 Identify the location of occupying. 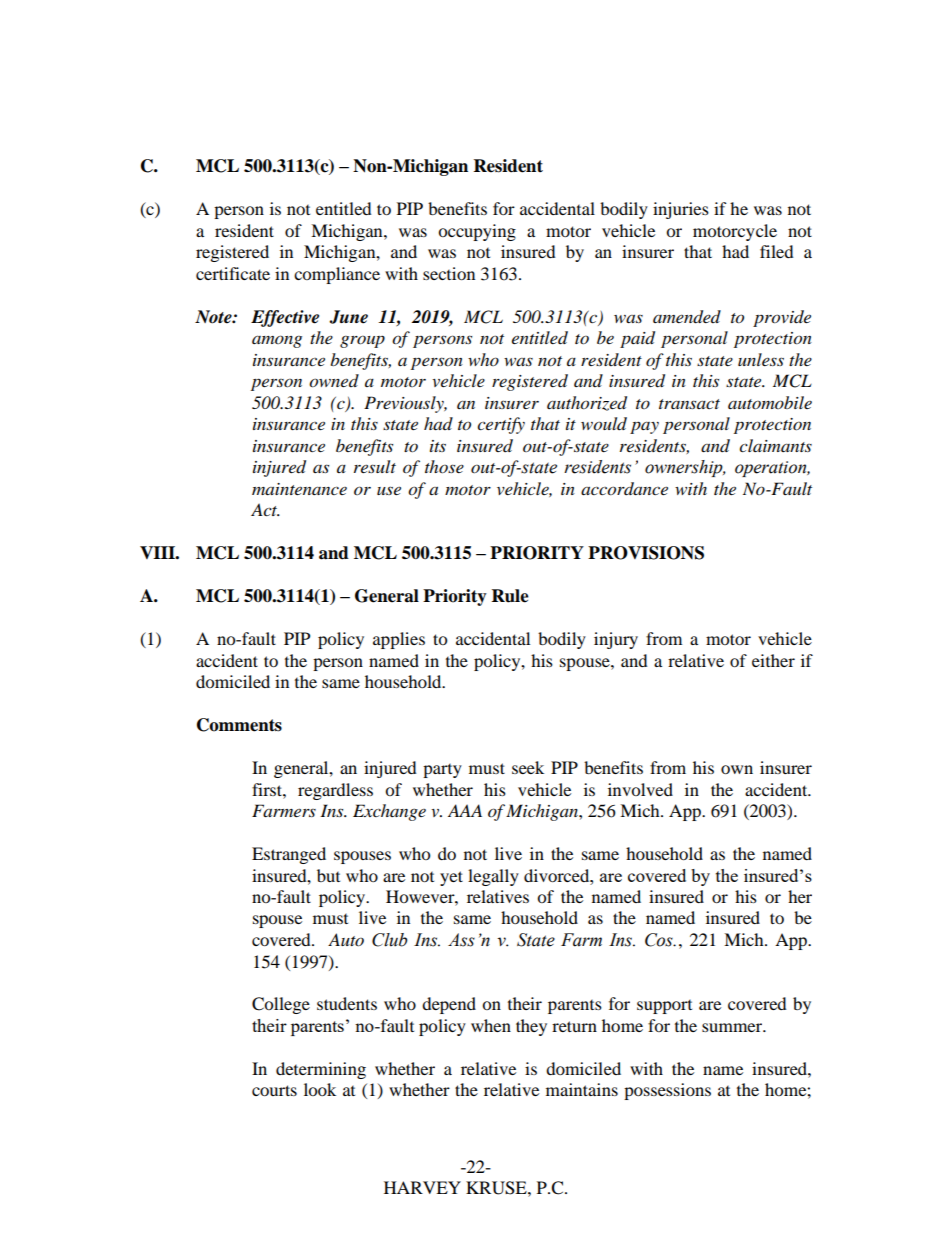
(477, 232).
